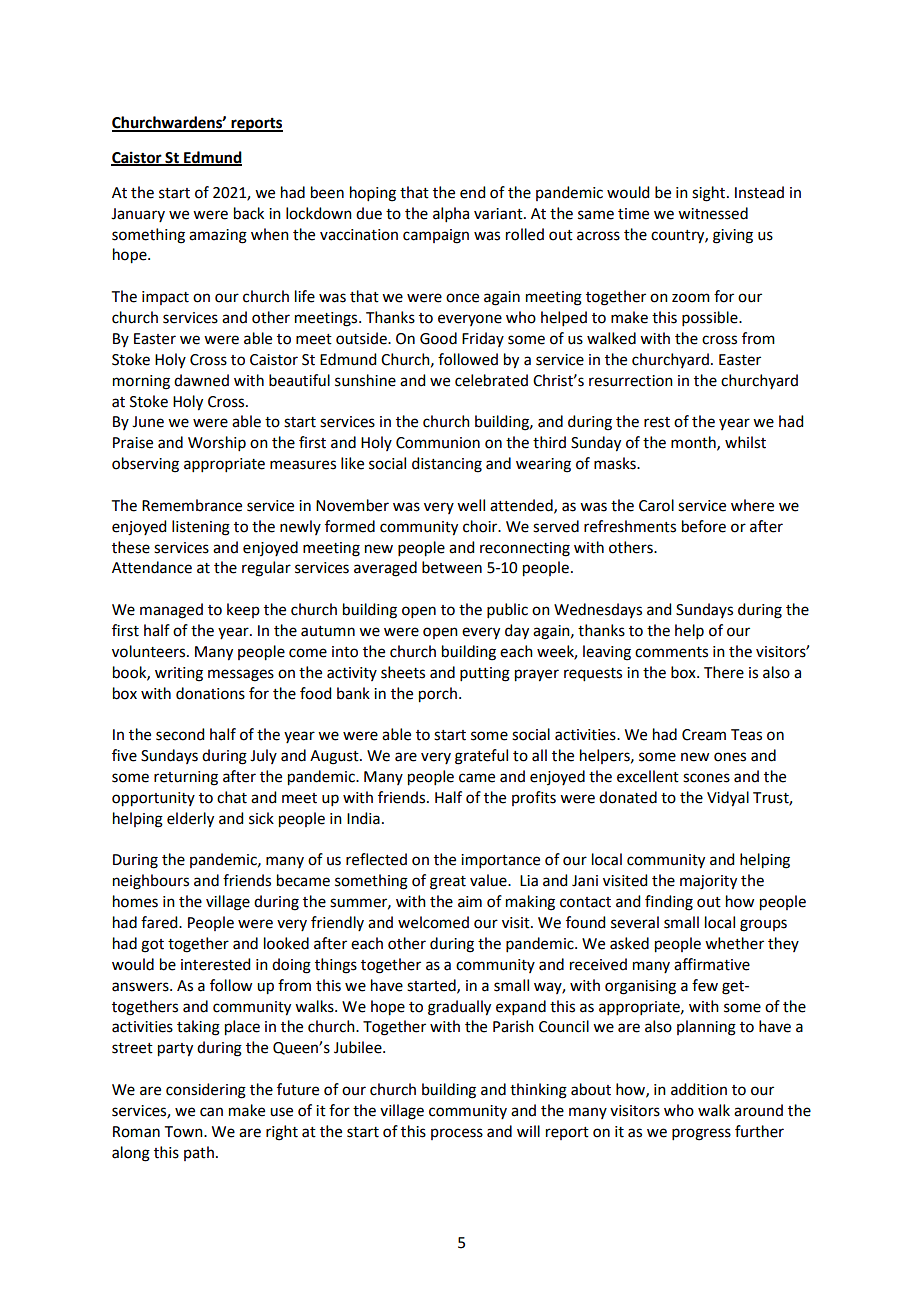  What do you see at coordinates (708, 882) in the screenshot?
I see `majority` at bounding box center [708, 882].
